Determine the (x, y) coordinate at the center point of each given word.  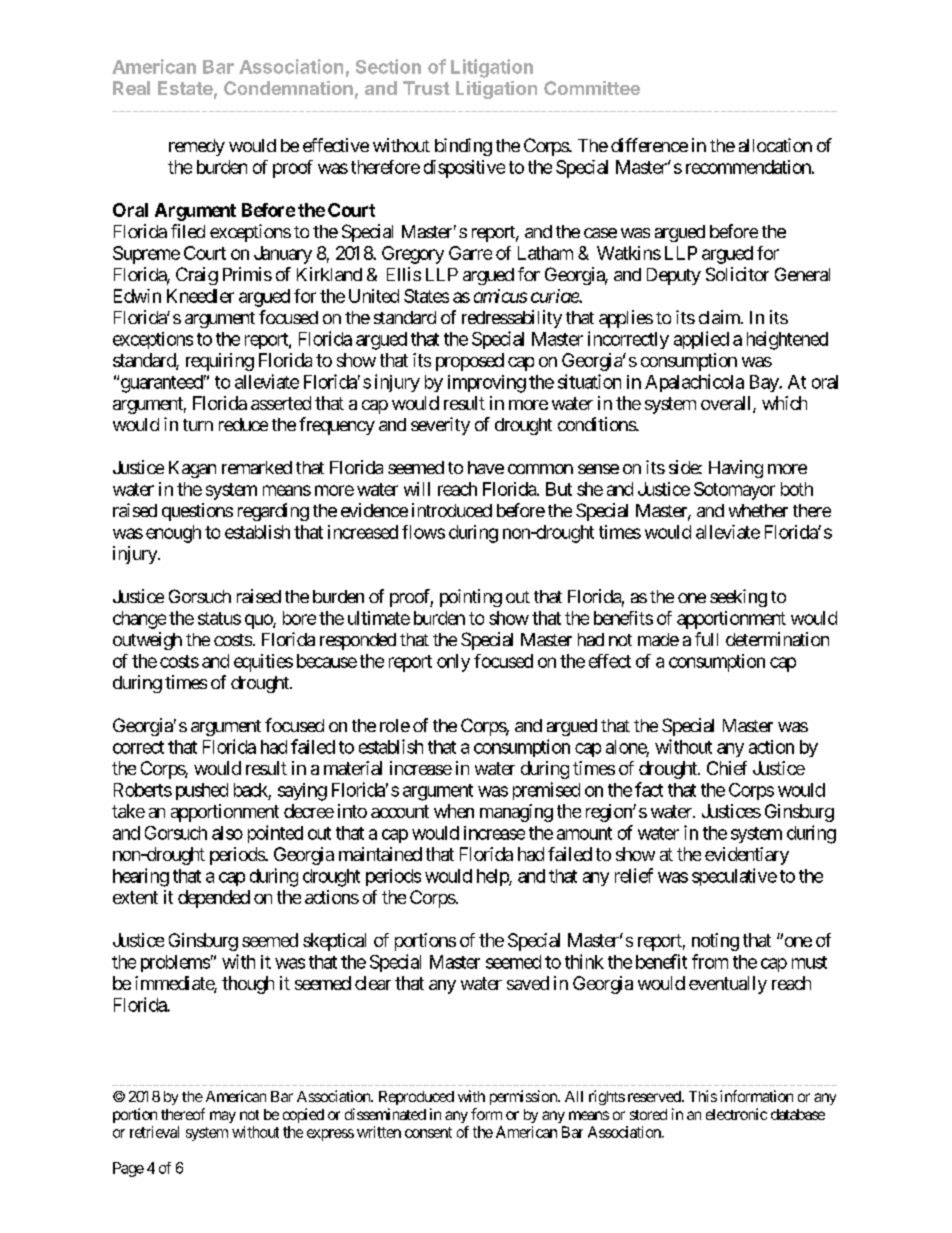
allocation (775, 145)
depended (214, 899)
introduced (452, 510)
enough (173, 534)
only (453, 663)
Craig (197, 276)
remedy (197, 147)
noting (715, 942)
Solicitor (737, 274)
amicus (500, 296)
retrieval (154, 1132)
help (493, 877)
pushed (202, 791)
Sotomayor (734, 491)
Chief (727, 768)
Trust (426, 88)
